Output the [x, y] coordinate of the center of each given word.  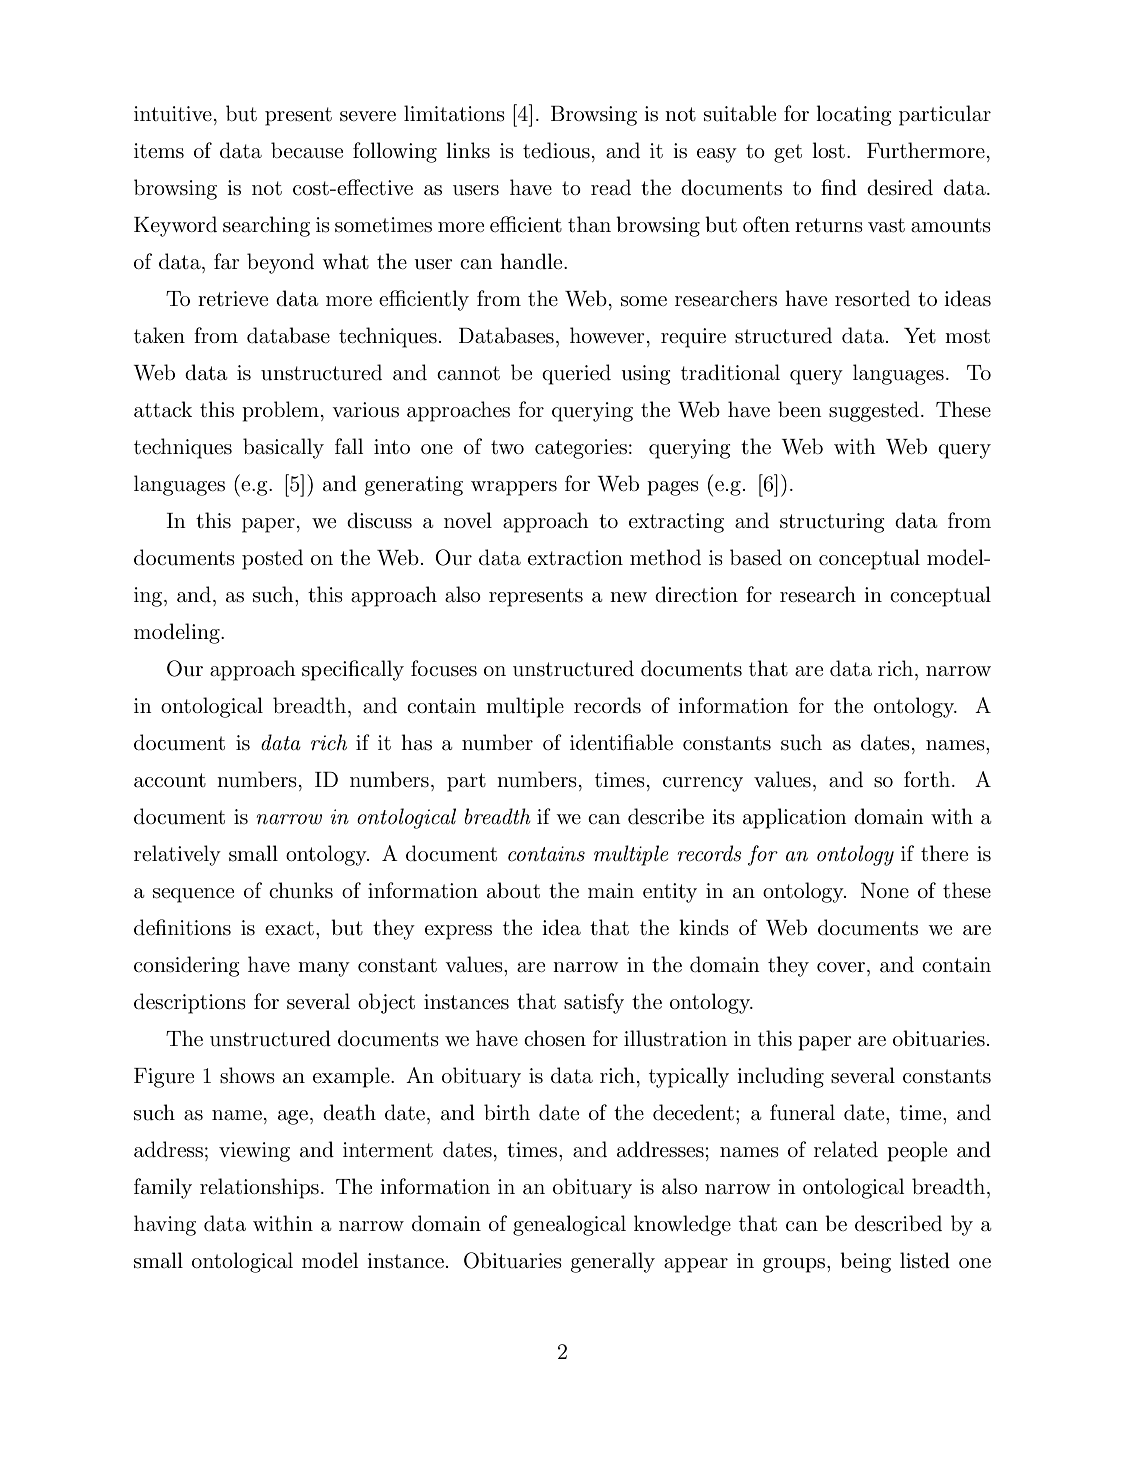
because [307, 150]
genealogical [569, 1225]
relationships [259, 1188]
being [865, 1262]
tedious [556, 150]
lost [828, 150]
